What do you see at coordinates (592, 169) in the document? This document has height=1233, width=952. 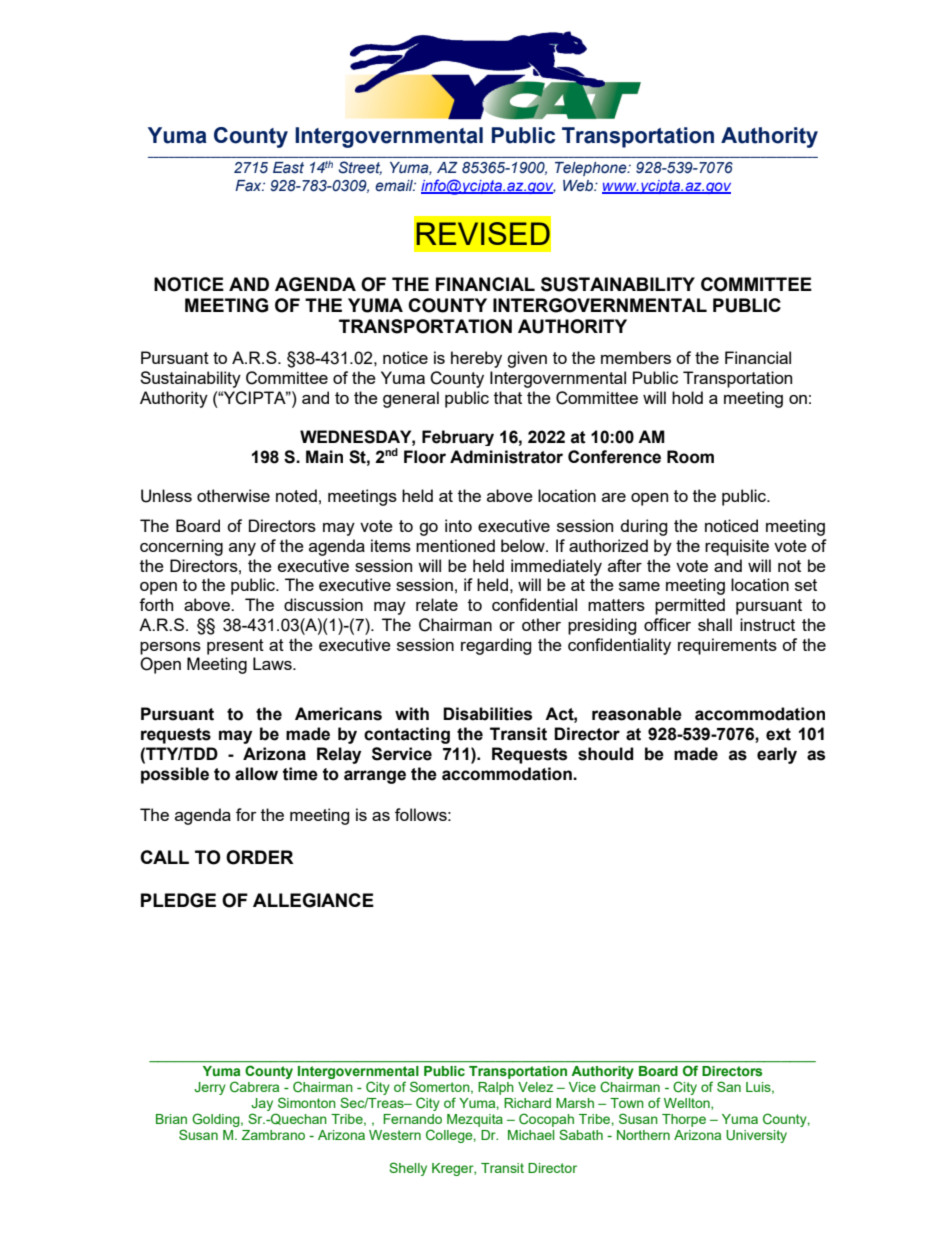 I see `Telephone` at bounding box center [592, 169].
